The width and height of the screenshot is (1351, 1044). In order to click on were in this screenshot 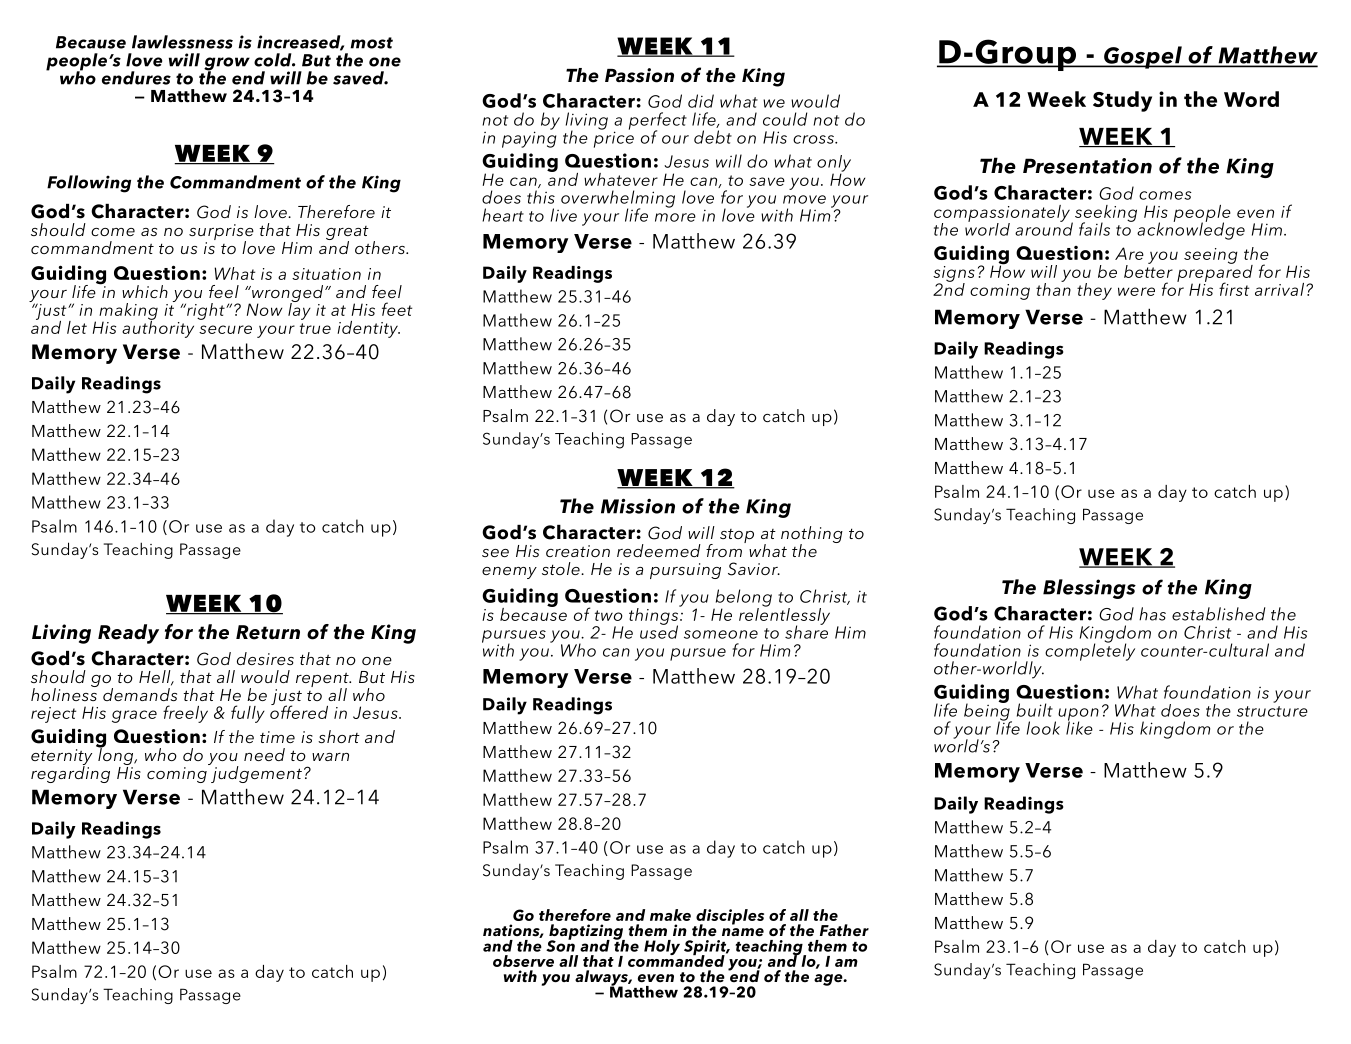, I will do `click(1136, 291)`.
